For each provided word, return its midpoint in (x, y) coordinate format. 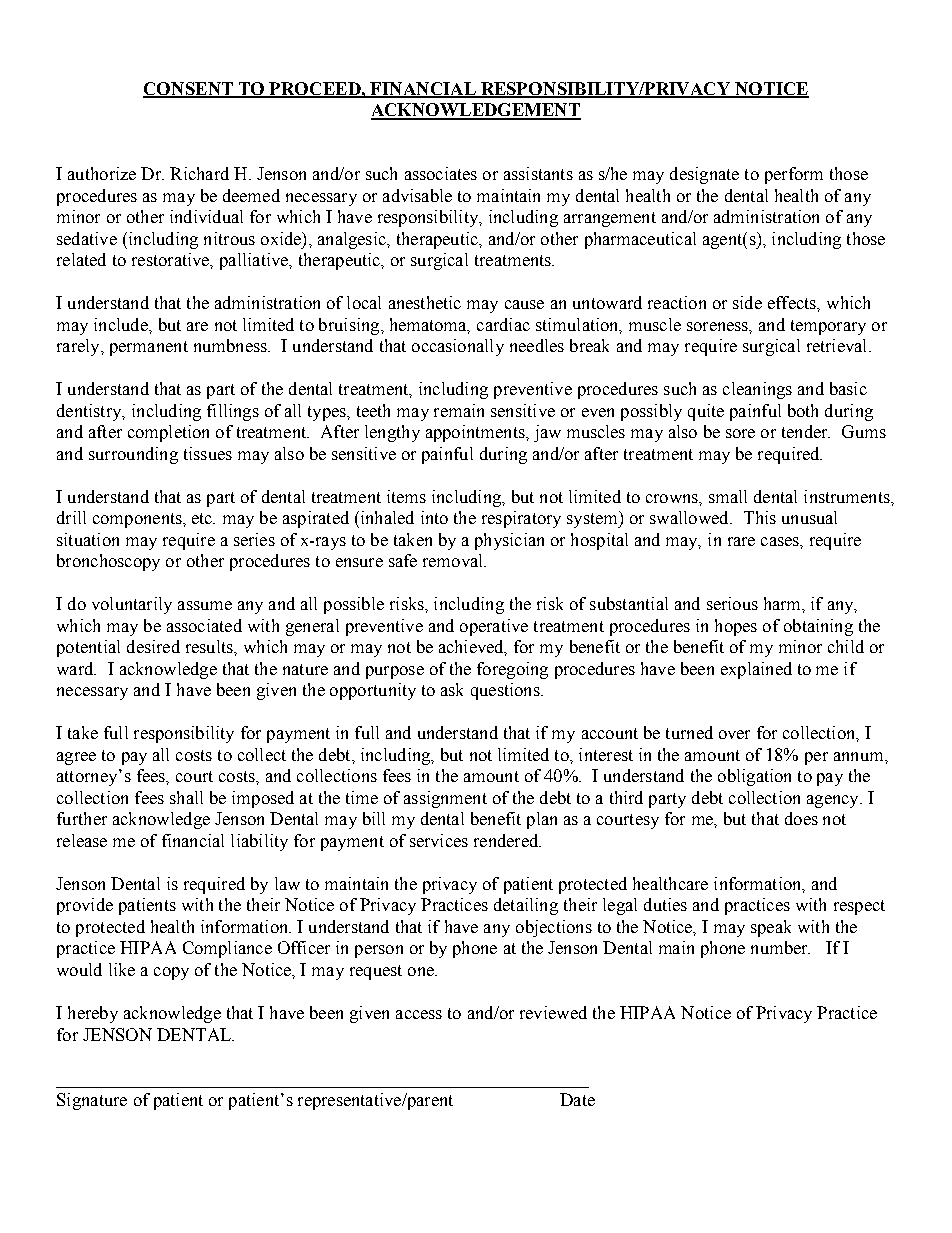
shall (186, 797)
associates (441, 173)
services (439, 840)
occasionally (458, 347)
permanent (149, 348)
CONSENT (189, 89)
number (780, 947)
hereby (93, 1014)
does (801, 818)
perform (794, 175)
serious (732, 603)
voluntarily (132, 605)
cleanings (757, 390)
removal (454, 560)
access (419, 1014)
